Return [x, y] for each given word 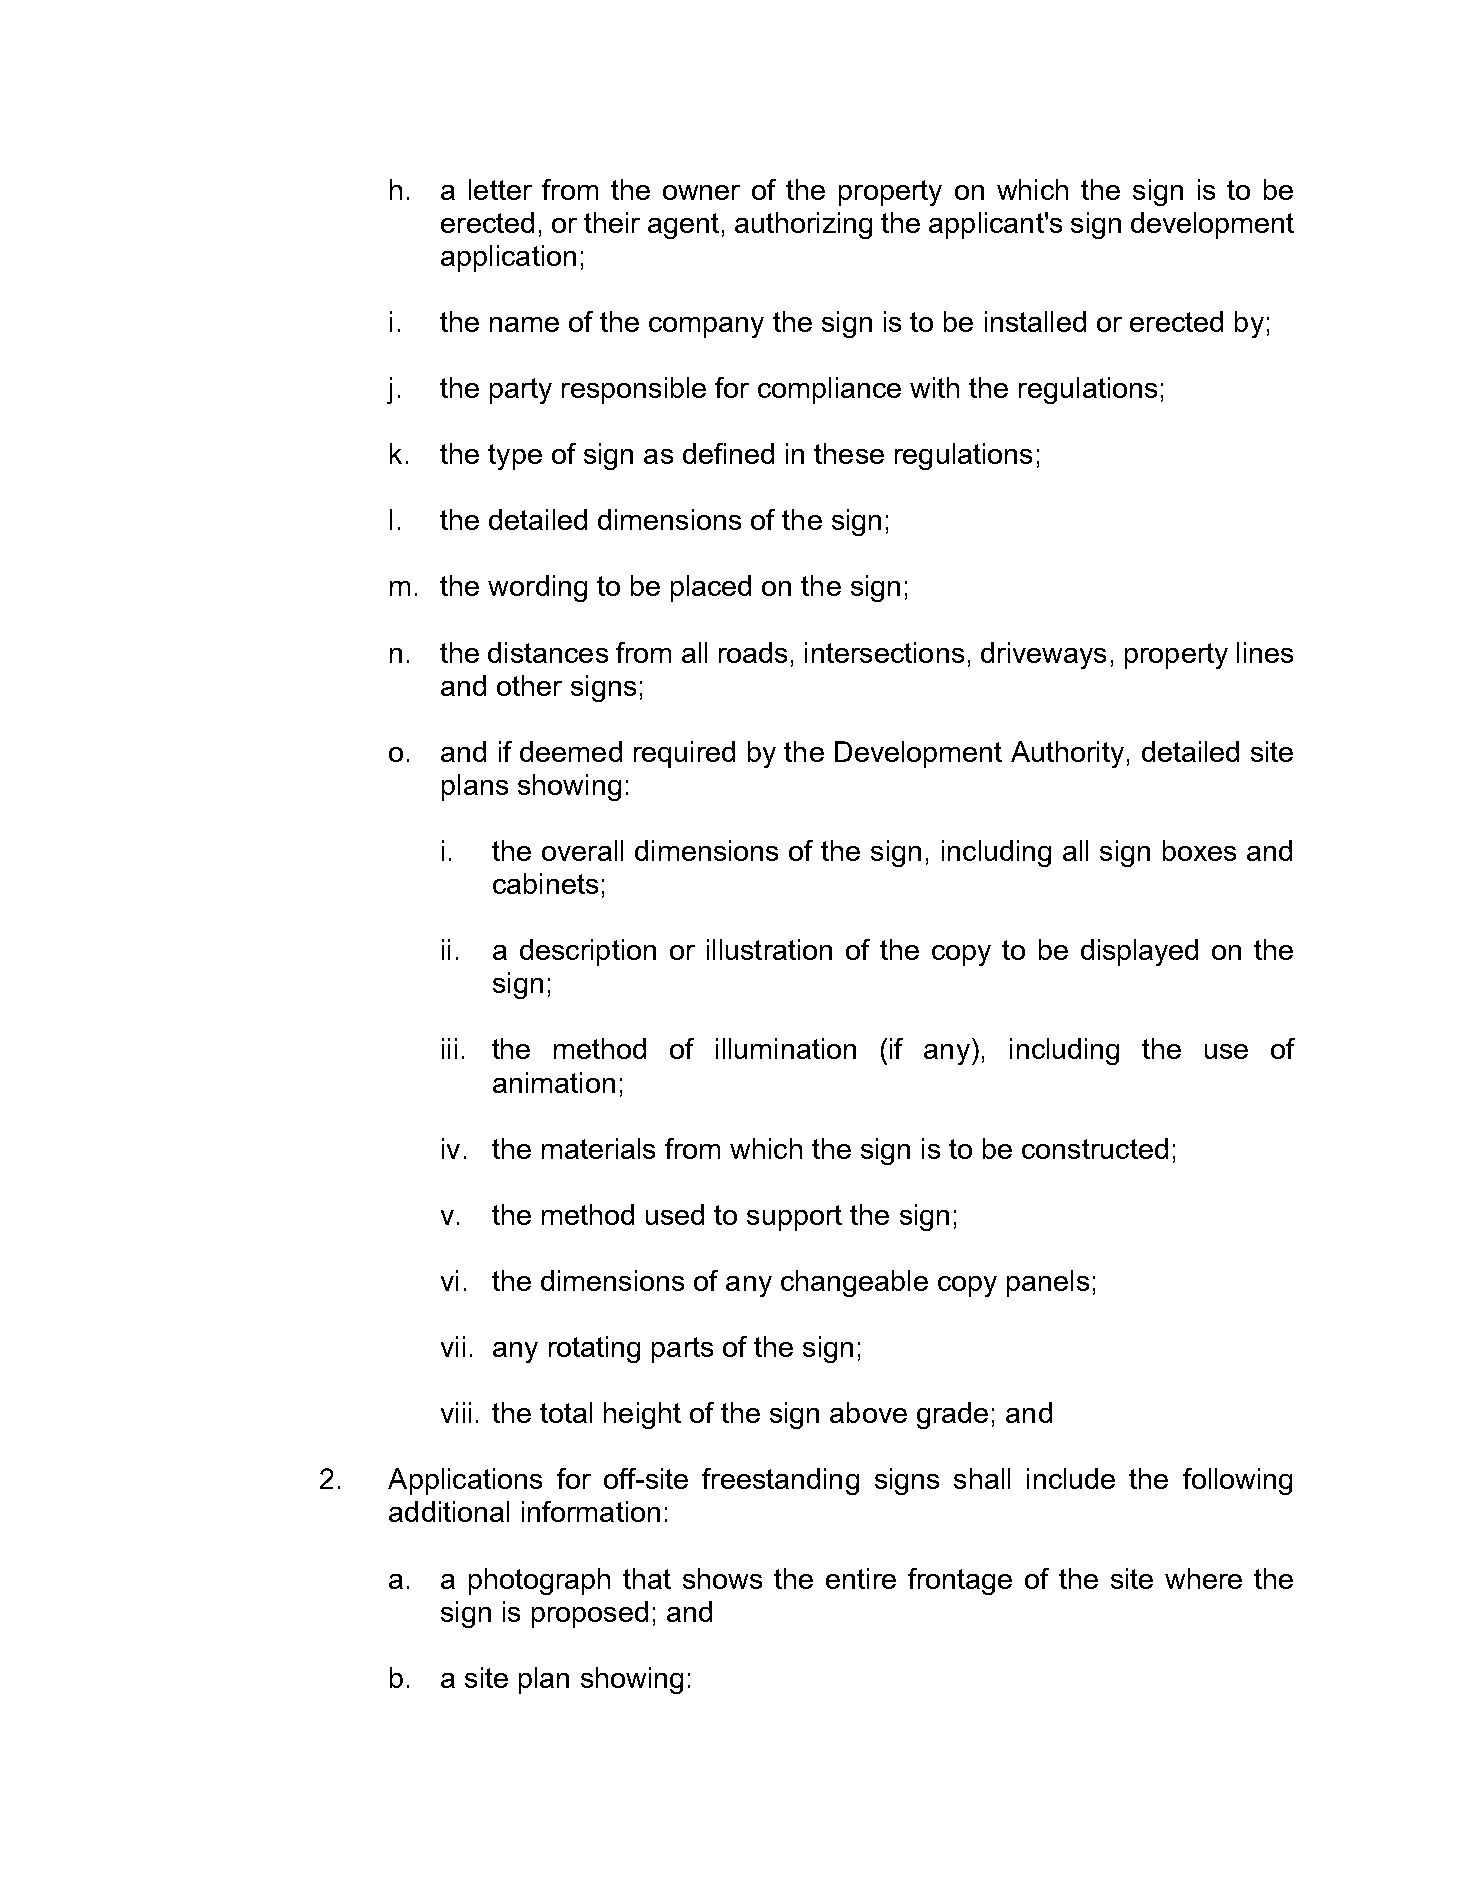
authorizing [803, 225]
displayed [1139, 952]
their [612, 222]
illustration [769, 949]
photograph [539, 1581]
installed [1035, 321]
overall [582, 850]
